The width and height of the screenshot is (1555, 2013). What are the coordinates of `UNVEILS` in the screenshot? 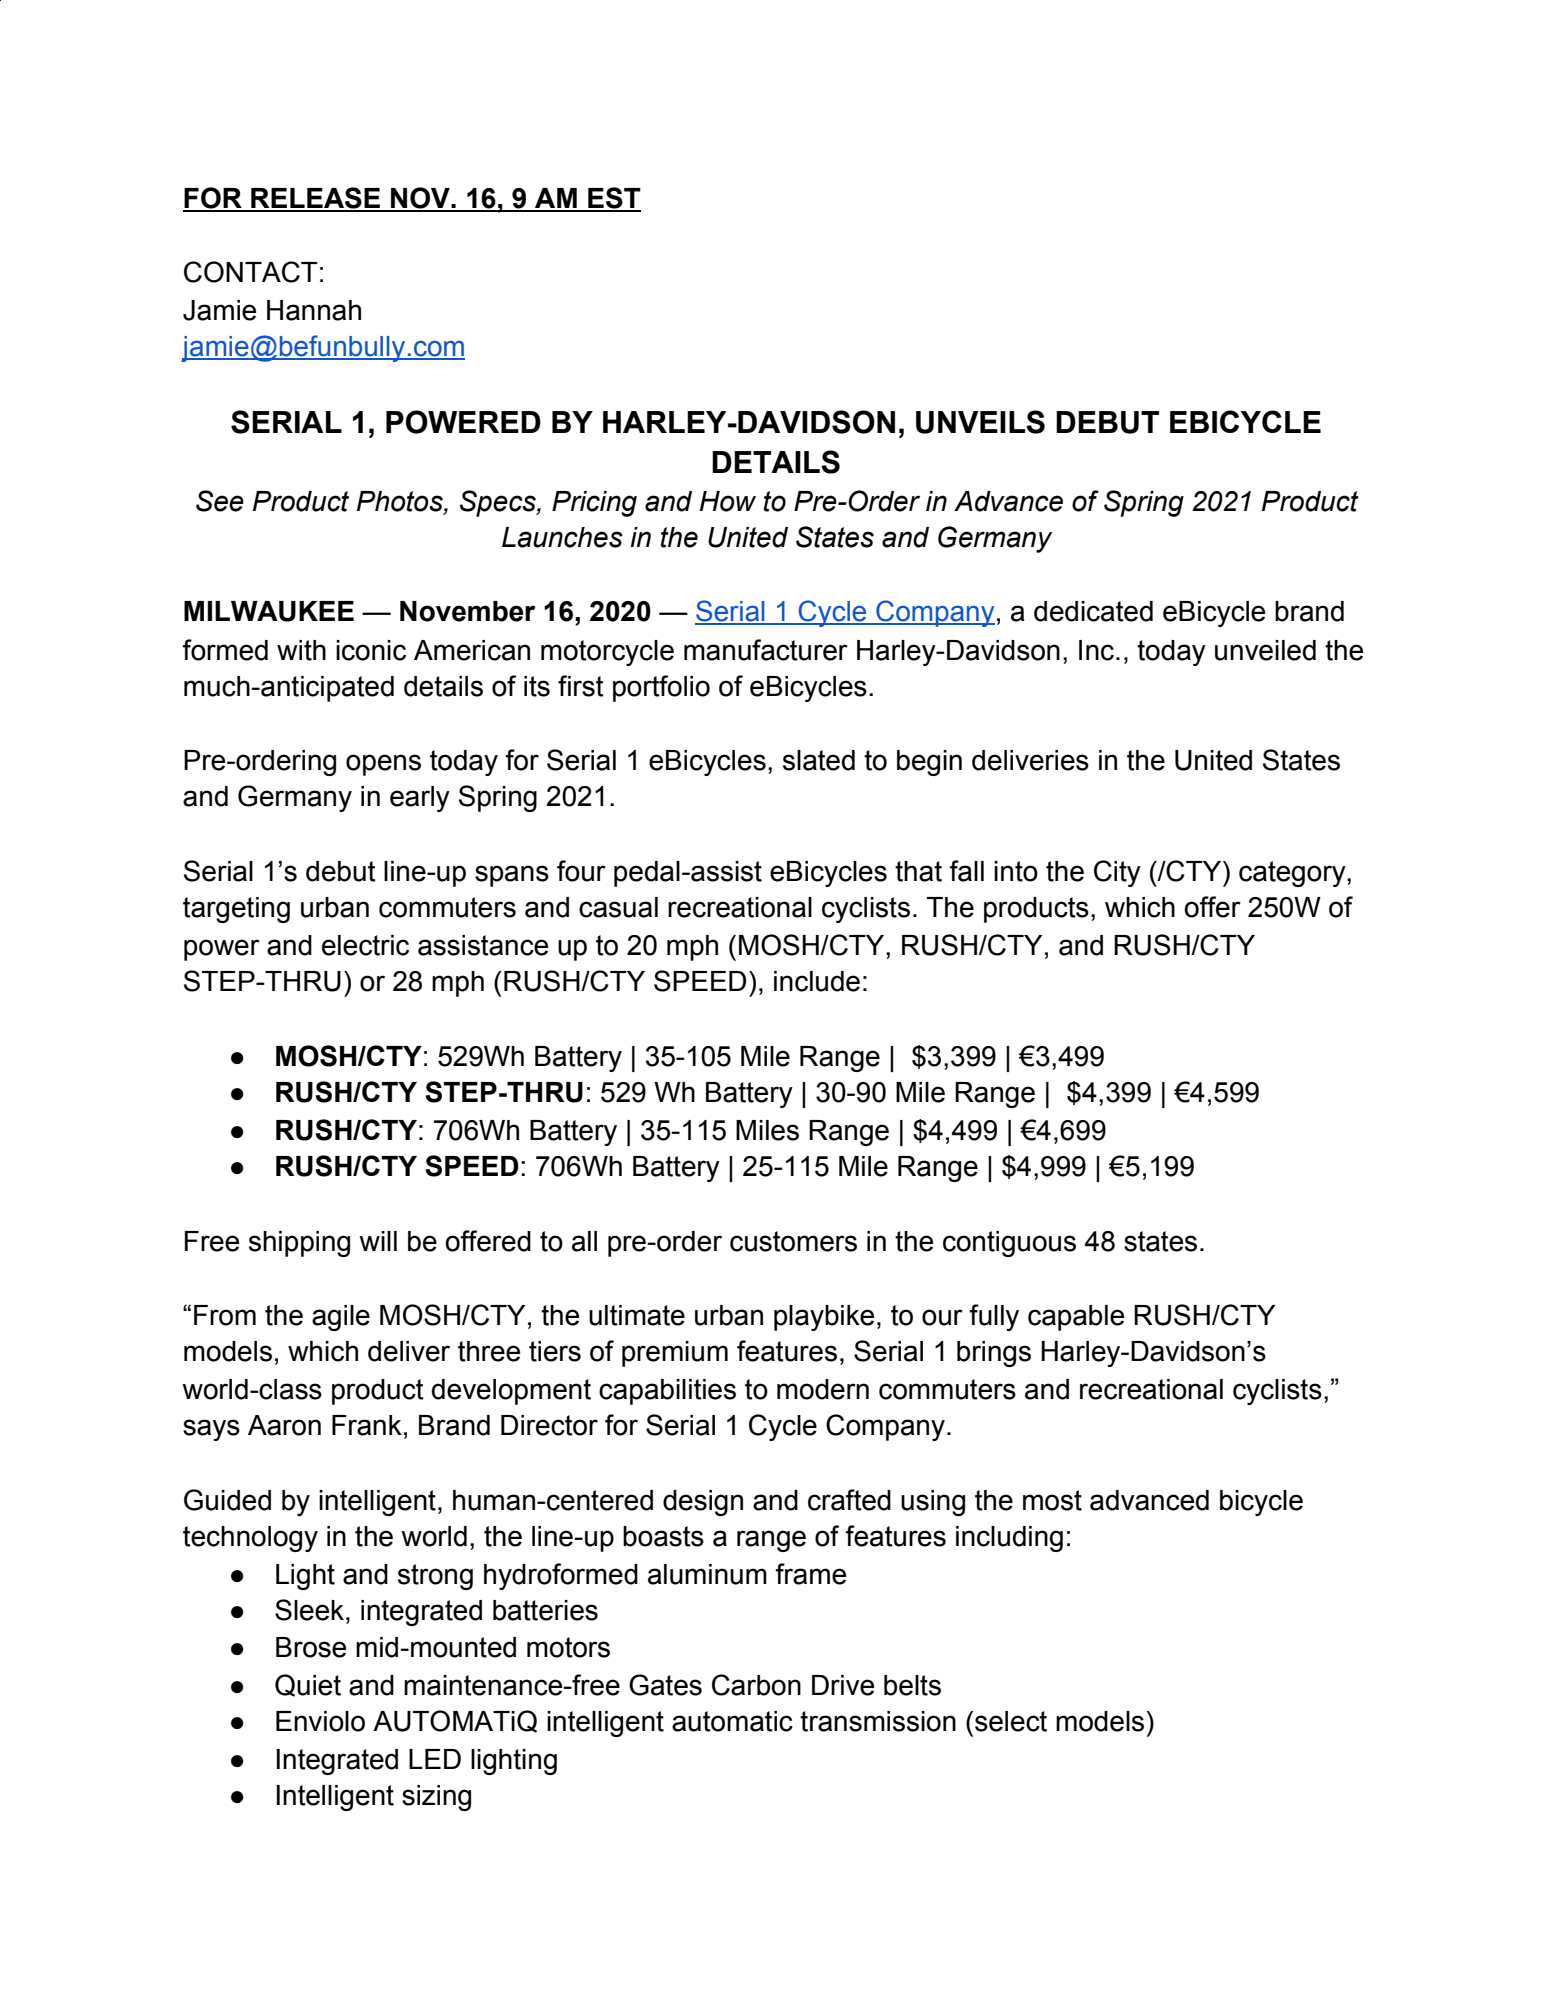 It's located at (980, 422).
